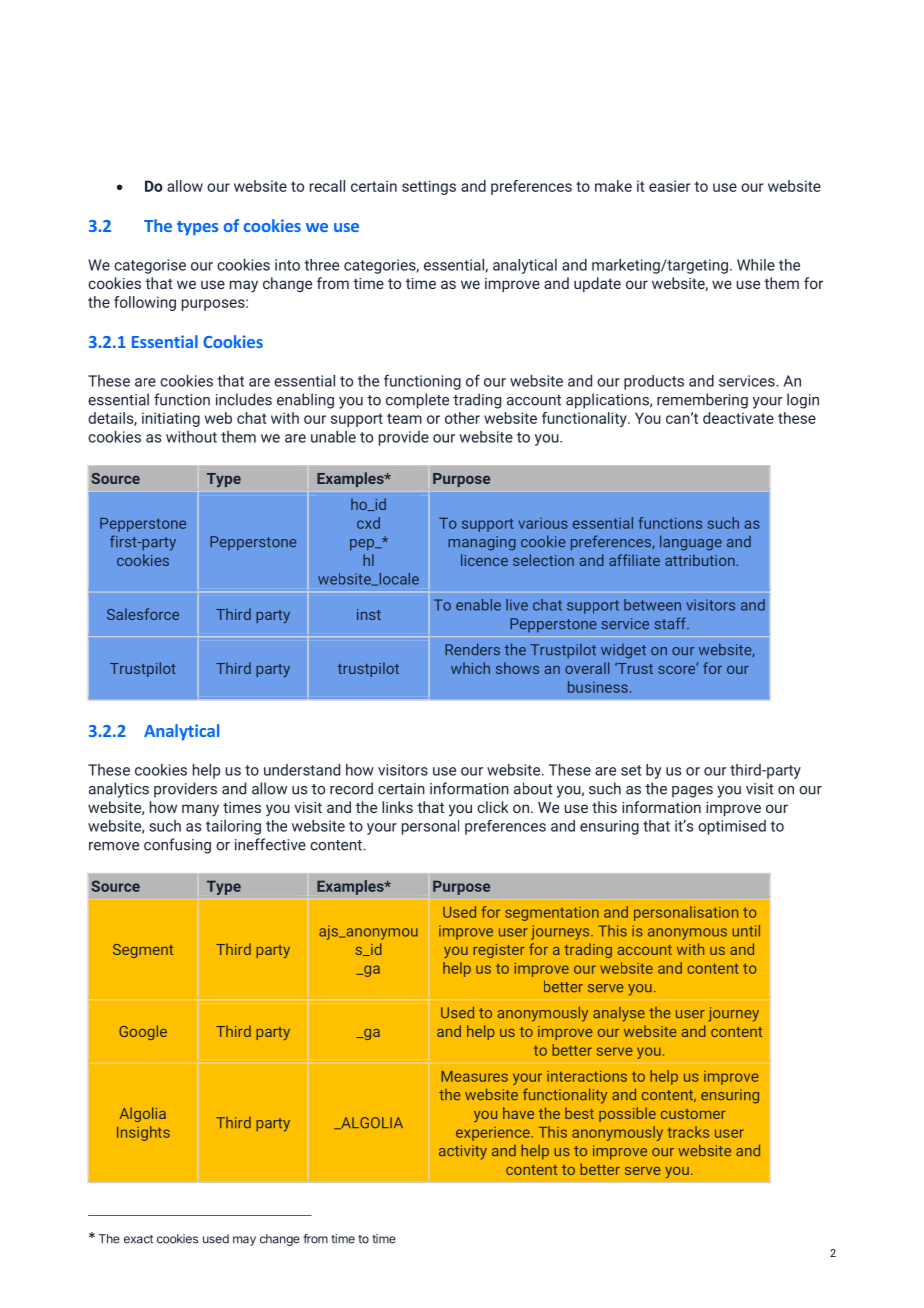 The image size is (924, 1308). Describe the element at coordinates (732, 827) in the screenshot. I see `optimised` at that location.
